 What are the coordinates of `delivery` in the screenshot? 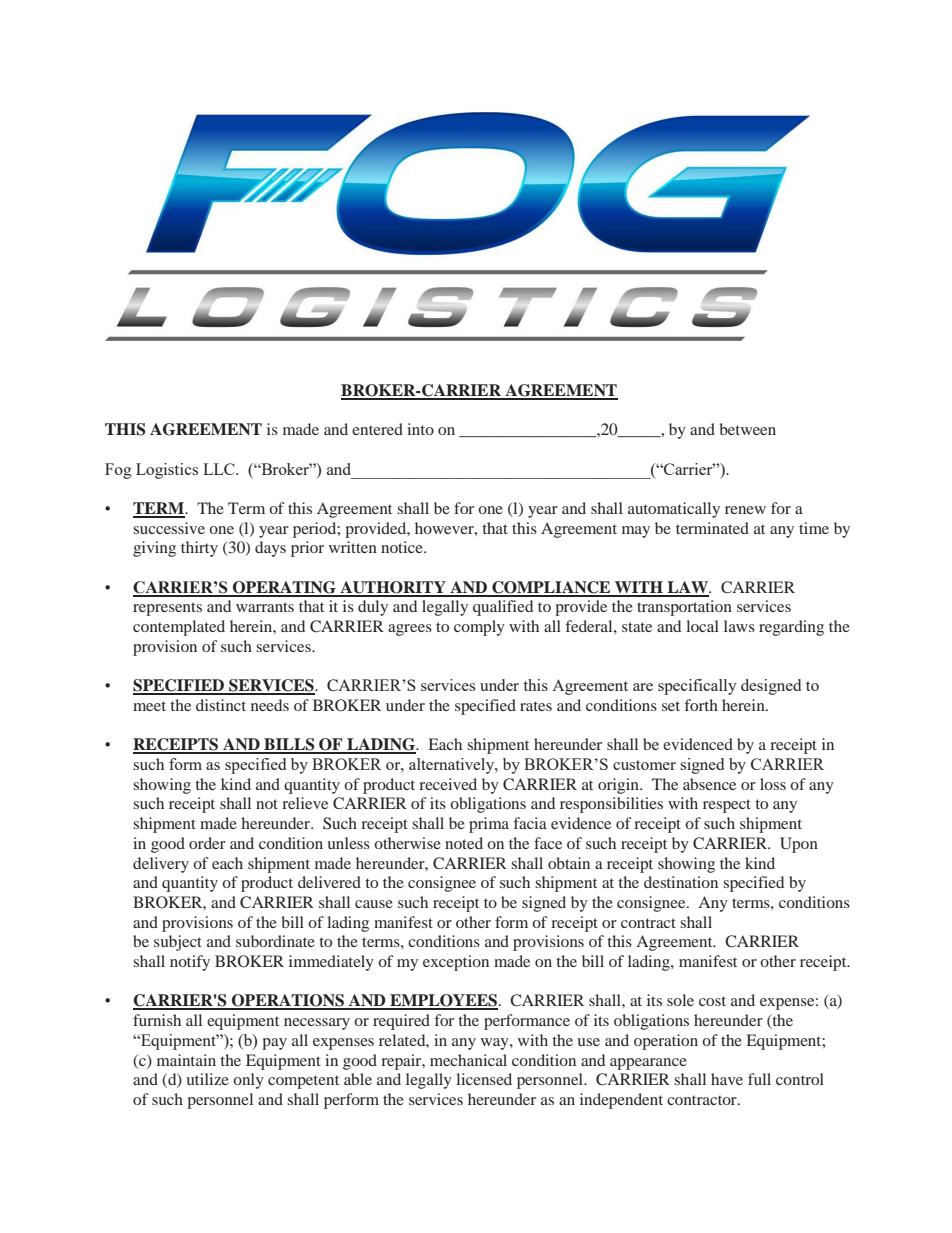 It's located at (161, 865).
